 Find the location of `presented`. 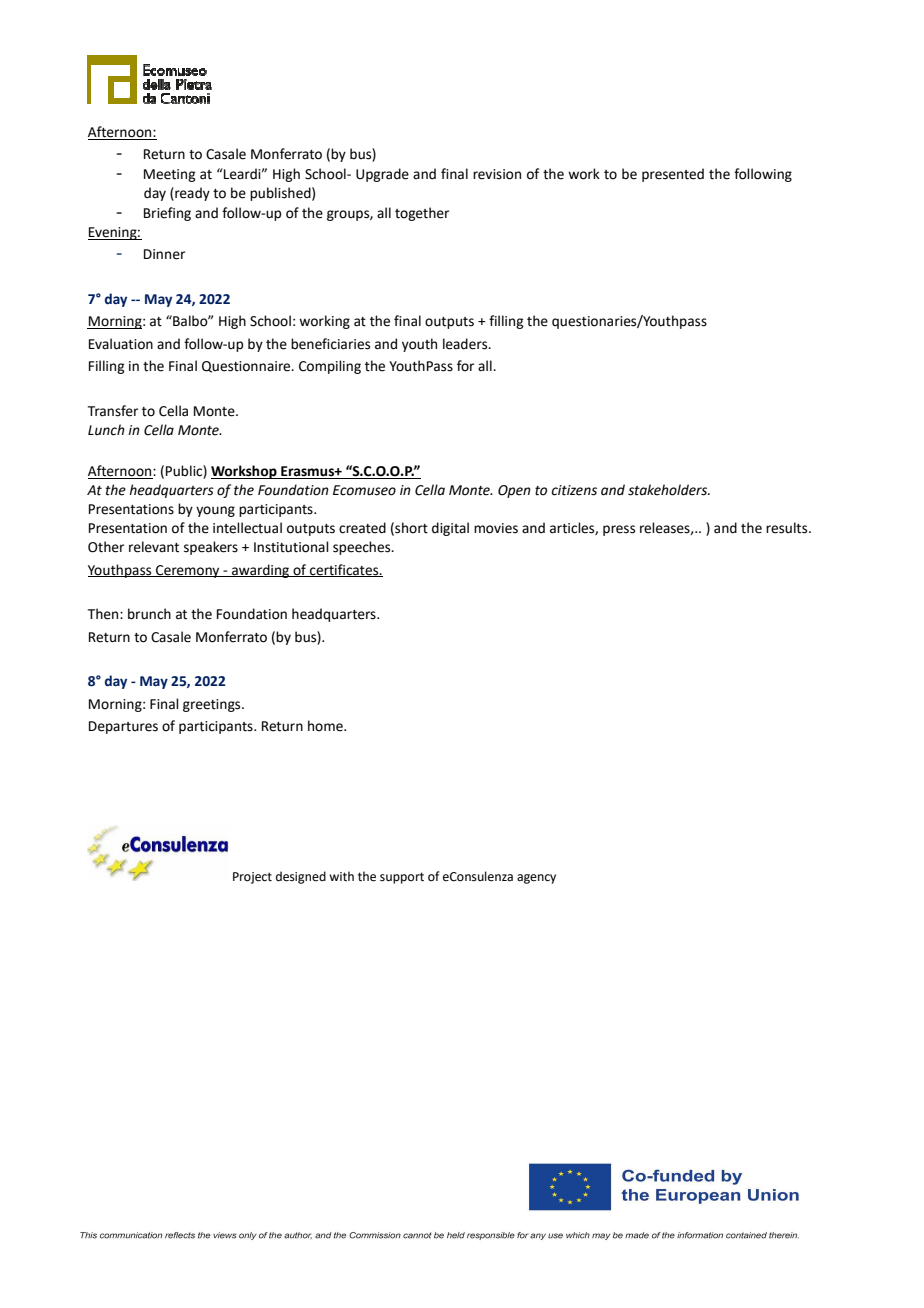

presented is located at coordinates (673, 175).
